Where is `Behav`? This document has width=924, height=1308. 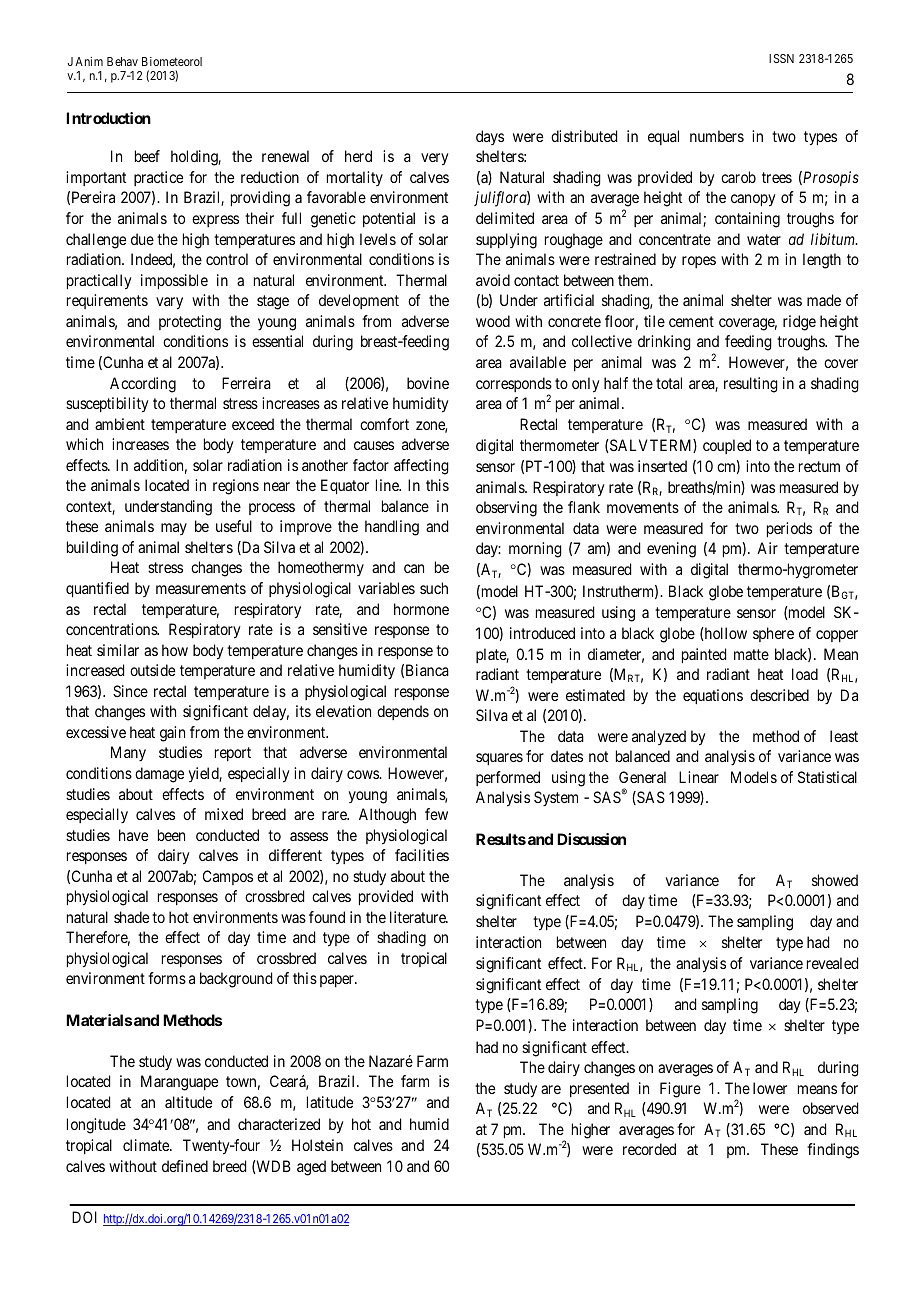
Behav is located at coordinates (122, 61).
